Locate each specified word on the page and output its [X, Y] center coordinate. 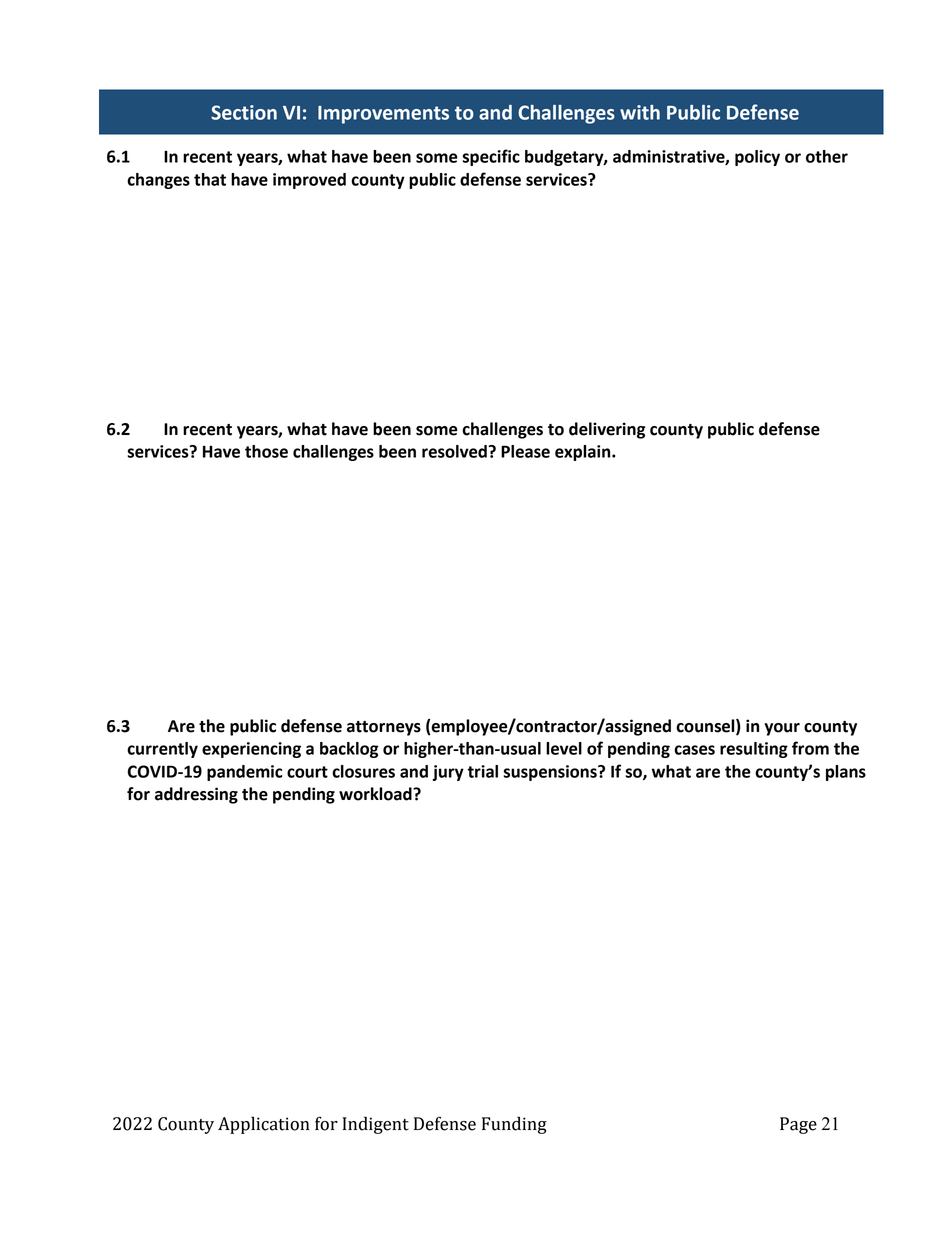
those [266, 451]
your [782, 729]
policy [757, 158]
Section [244, 112]
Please [525, 451]
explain [584, 453]
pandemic [245, 773]
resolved [455, 451]
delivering [607, 430]
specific [491, 157]
